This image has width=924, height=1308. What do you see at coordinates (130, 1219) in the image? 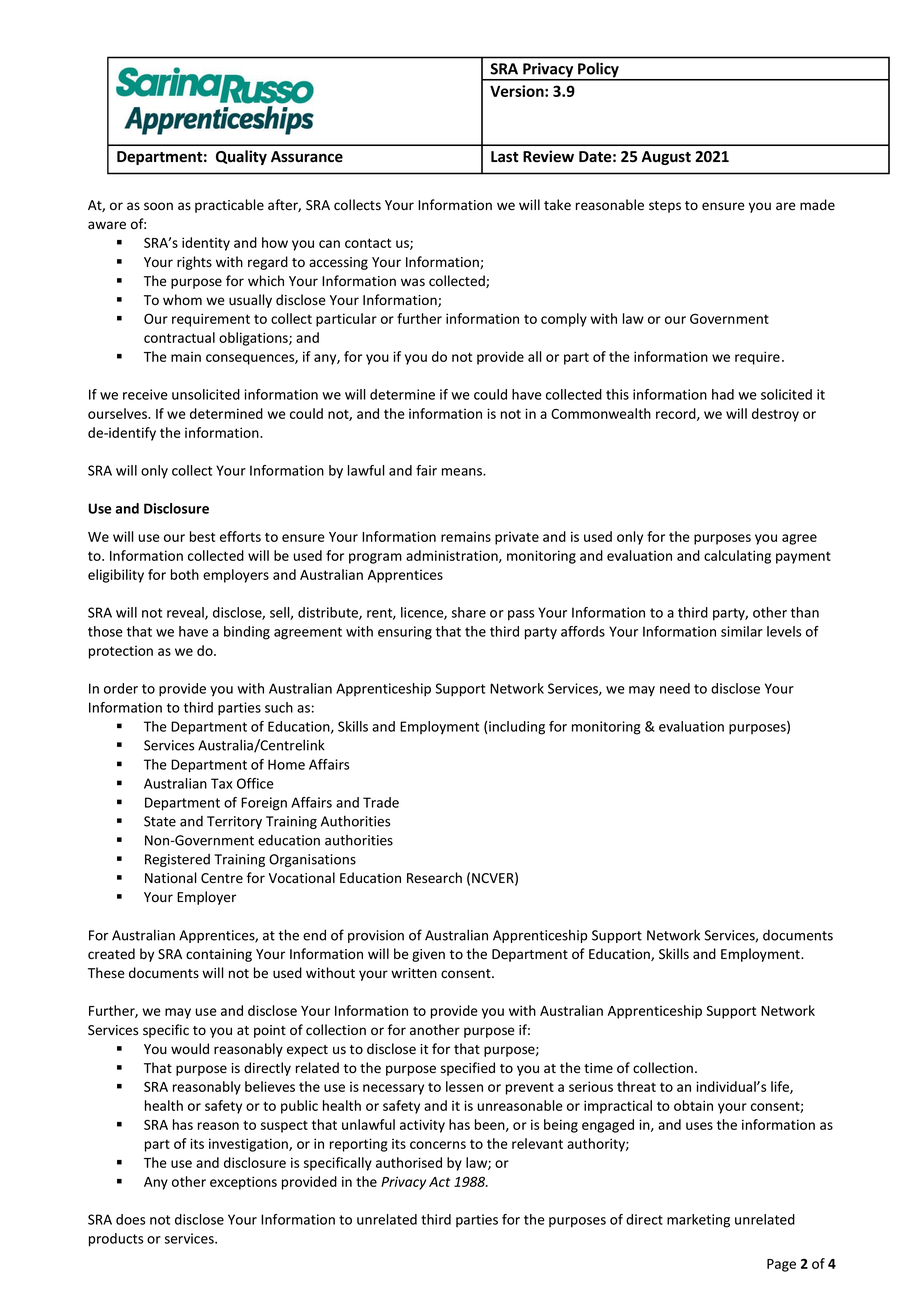
I see `does` at bounding box center [130, 1219].
